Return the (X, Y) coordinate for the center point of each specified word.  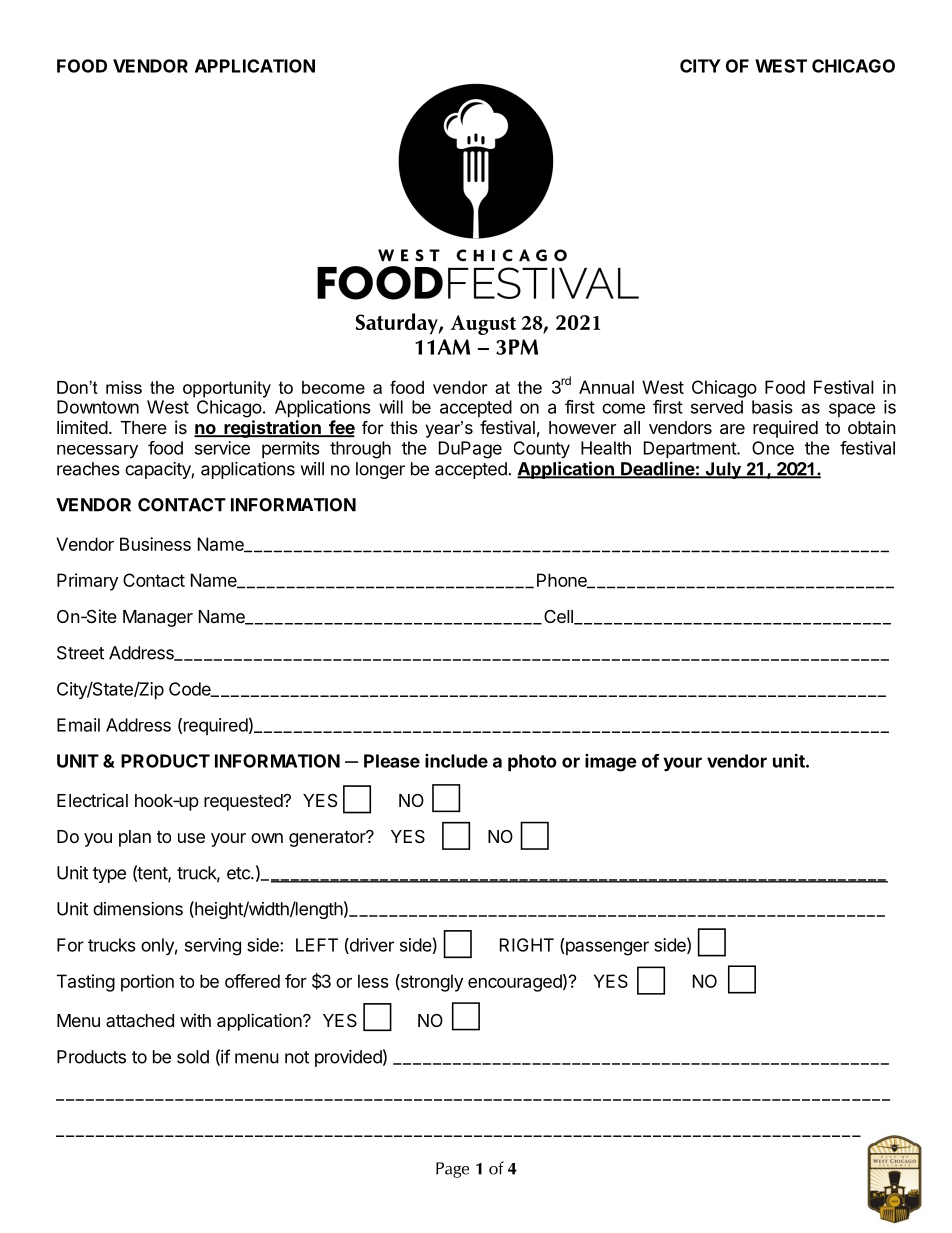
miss (124, 387)
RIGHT (527, 945)
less (373, 981)
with (195, 1020)
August (483, 325)
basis (772, 407)
